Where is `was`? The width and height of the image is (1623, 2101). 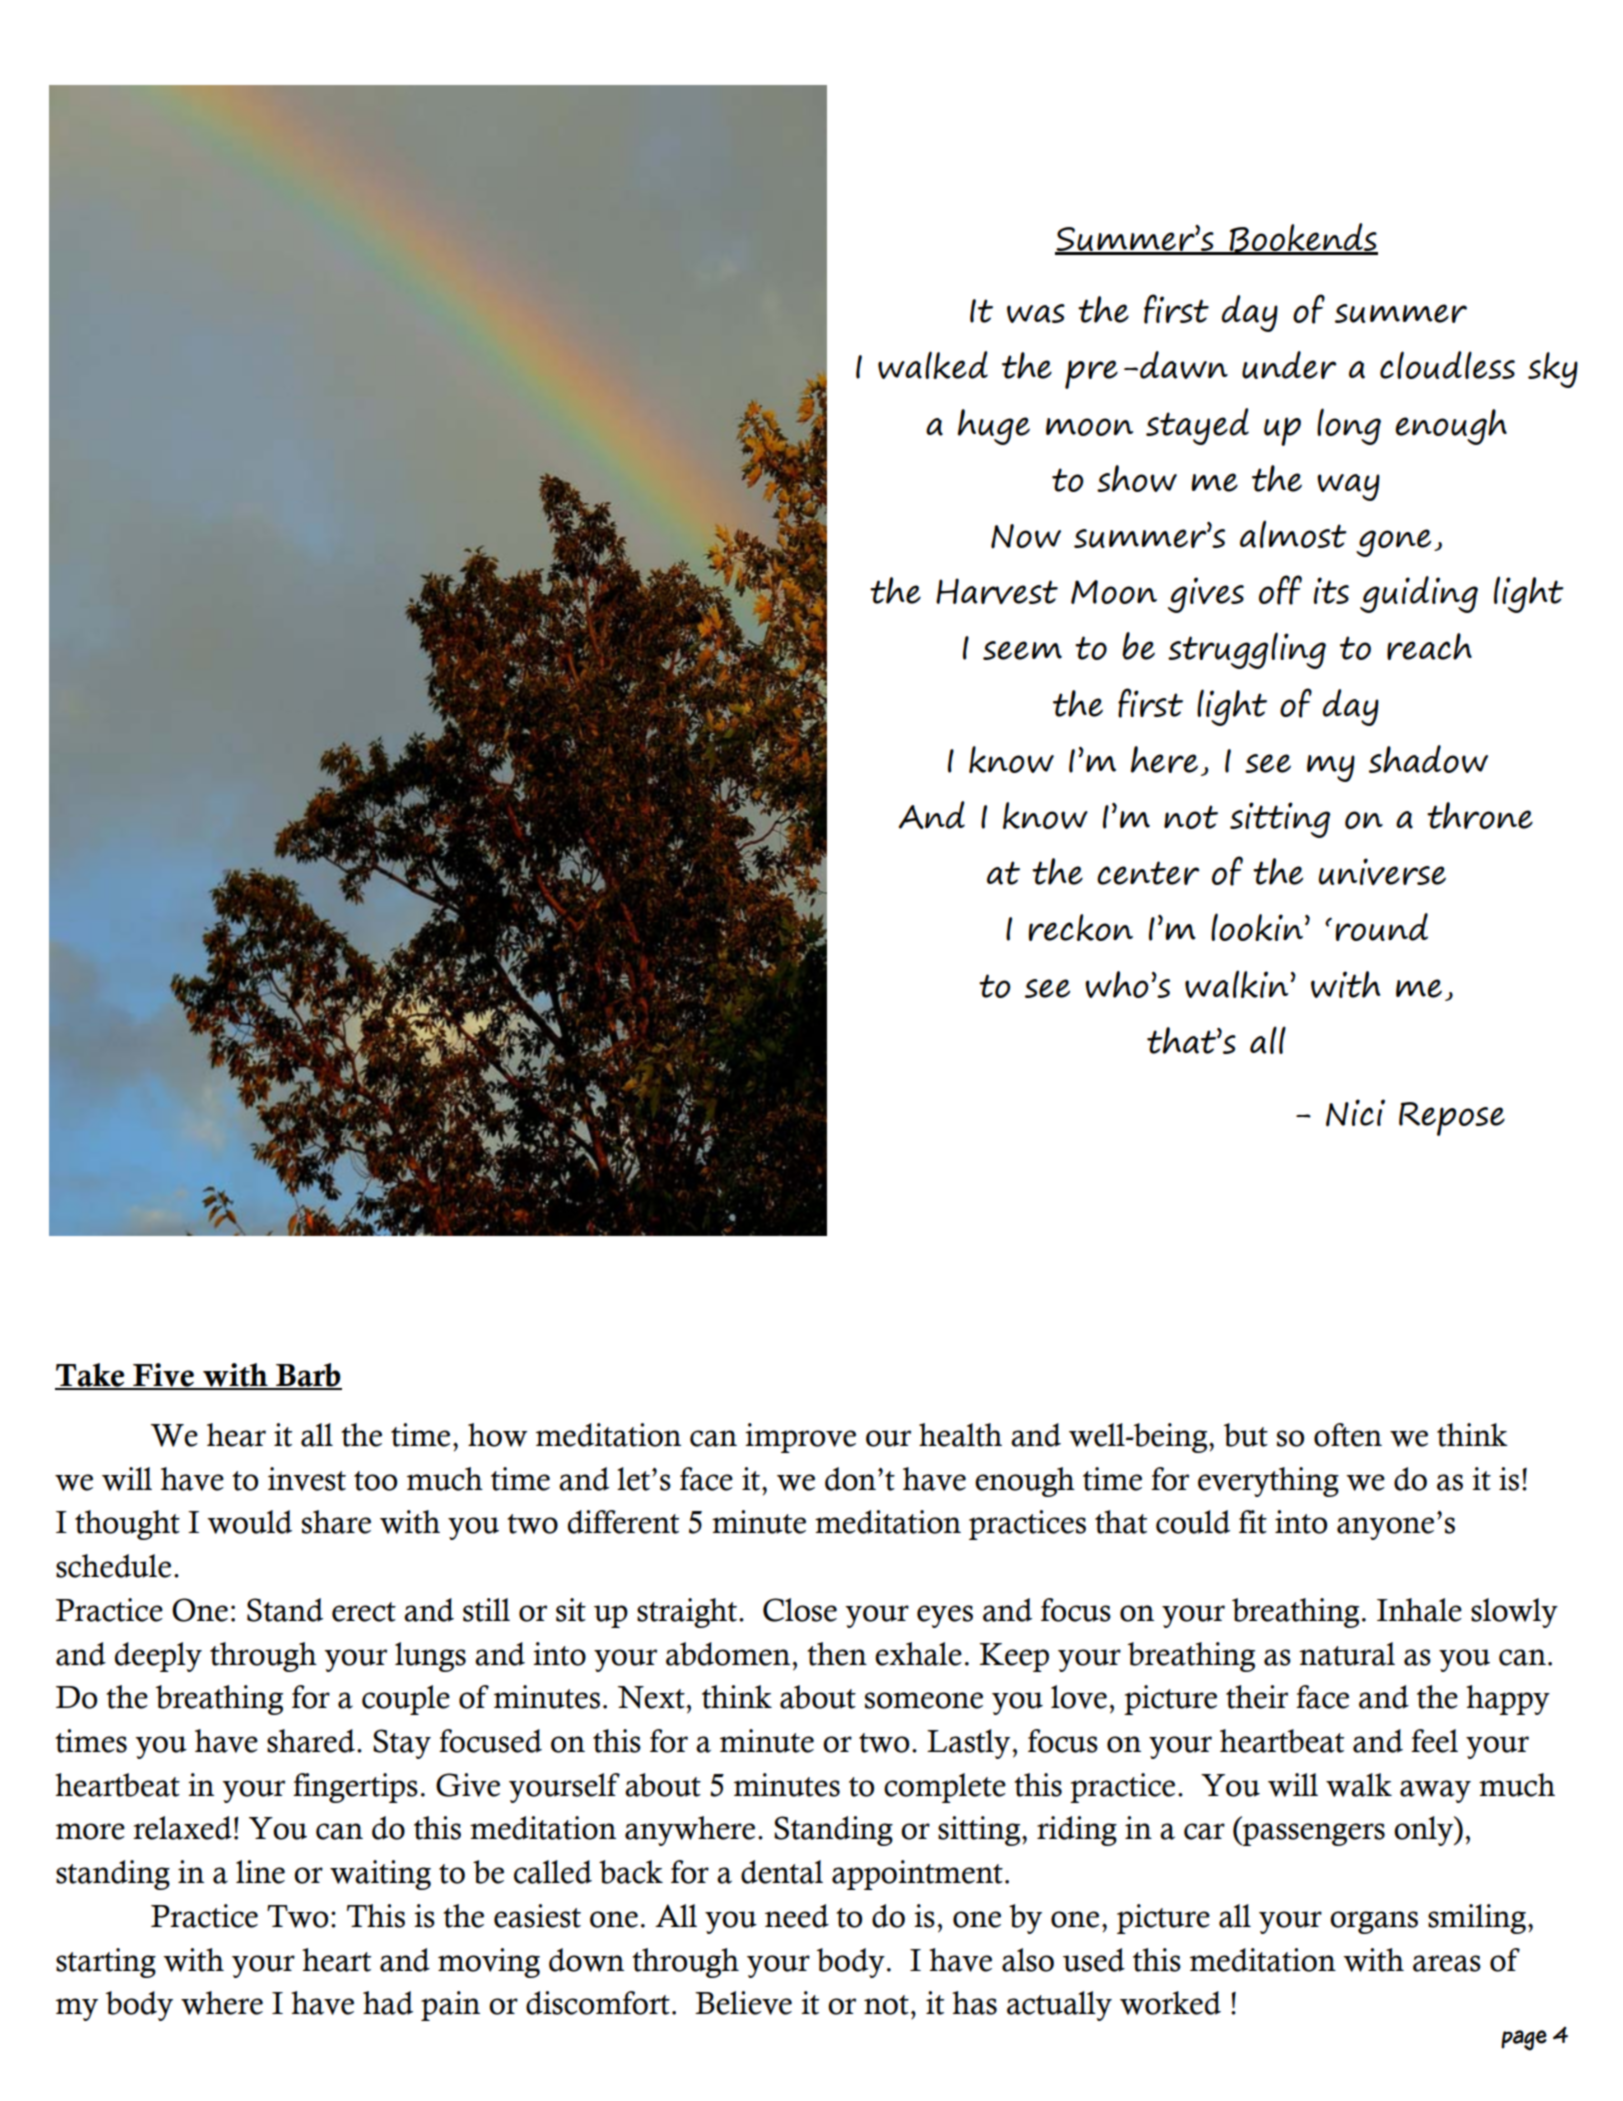 was is located at coordinates (1036, 313).
